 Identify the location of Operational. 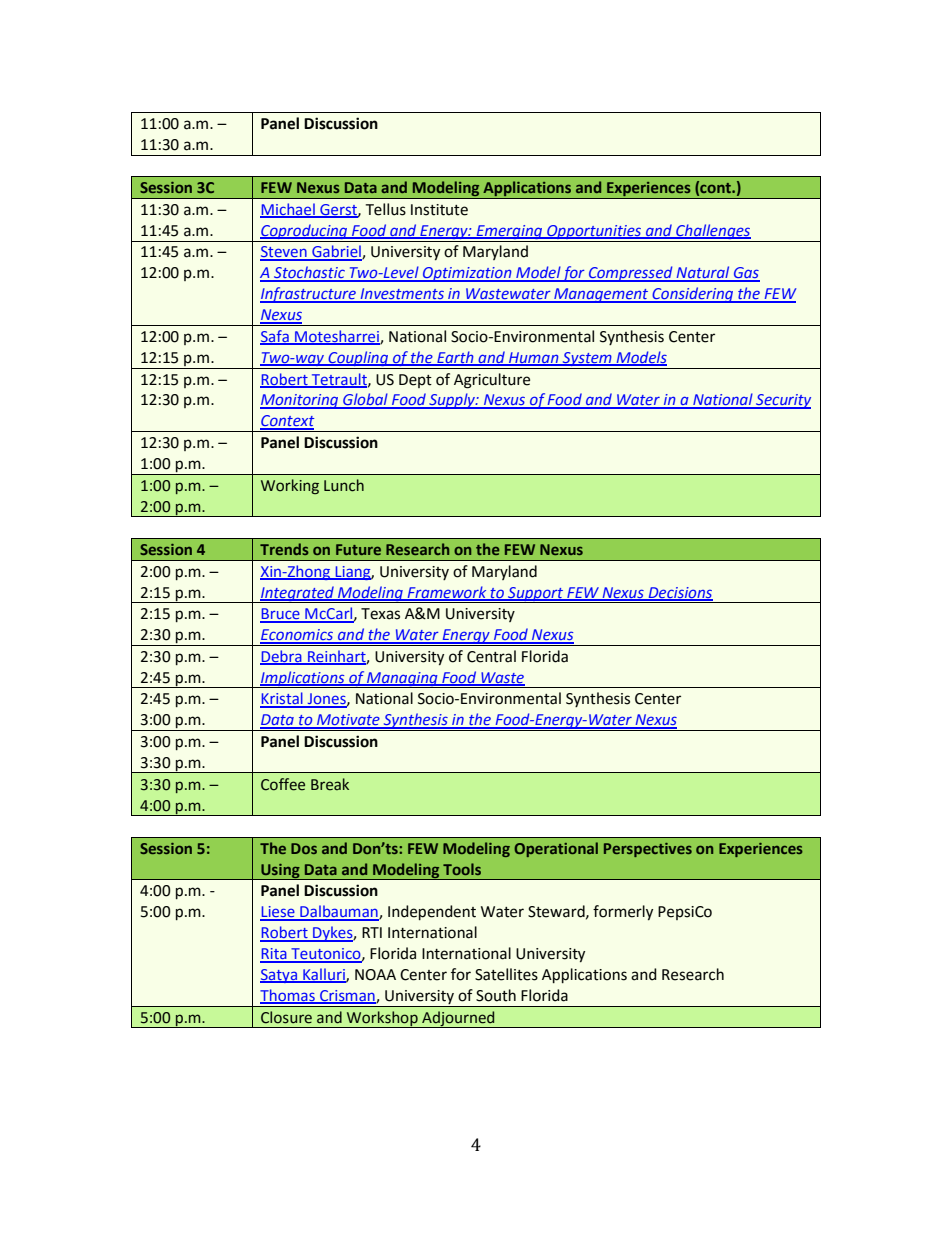
(556, 849).
